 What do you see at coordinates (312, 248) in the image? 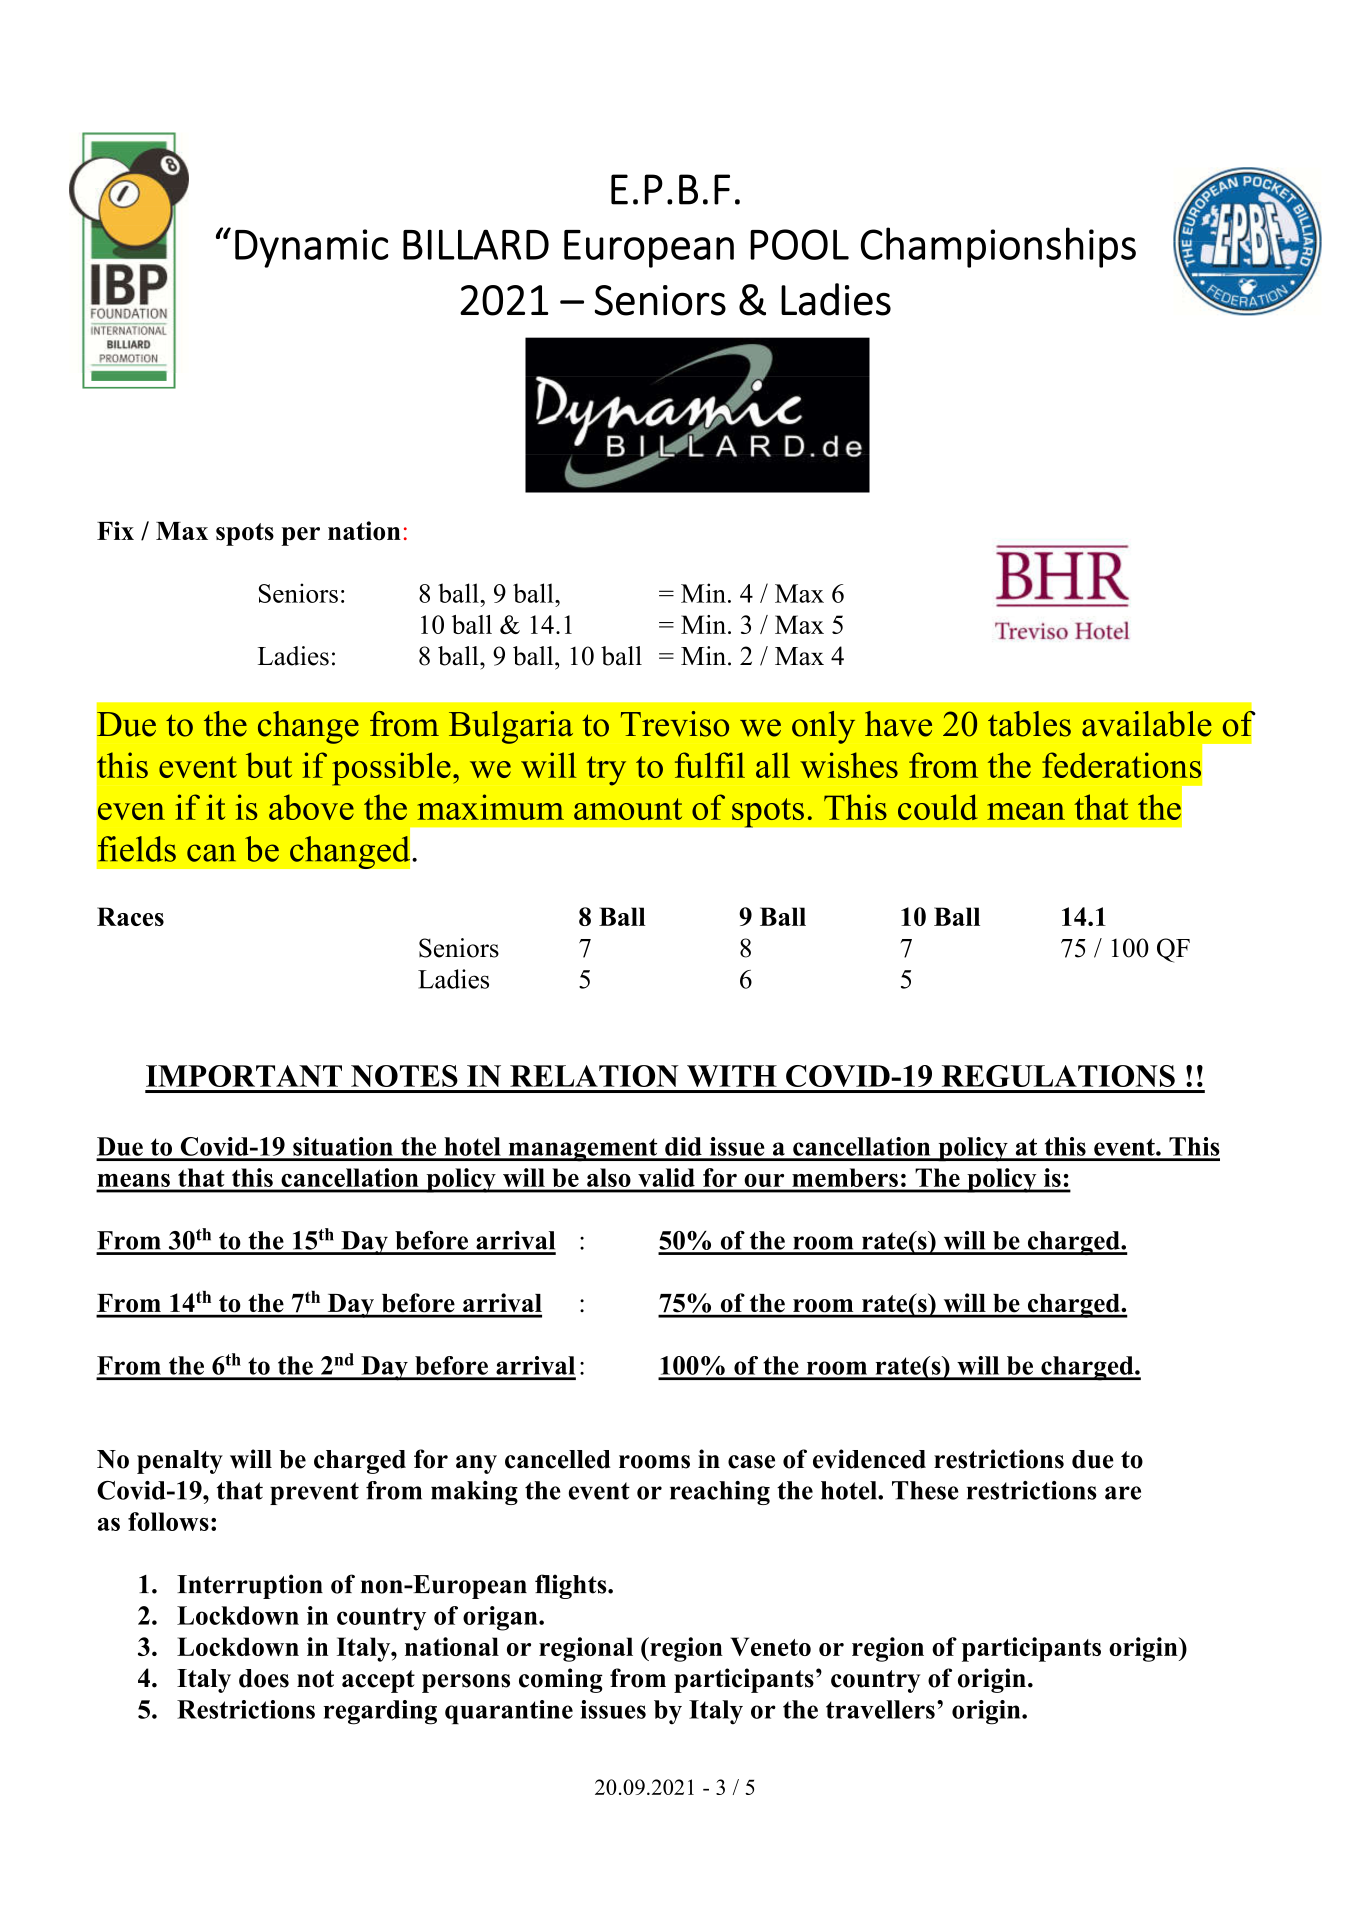
I see `Dynamic` at bounding box center [312, 248].
